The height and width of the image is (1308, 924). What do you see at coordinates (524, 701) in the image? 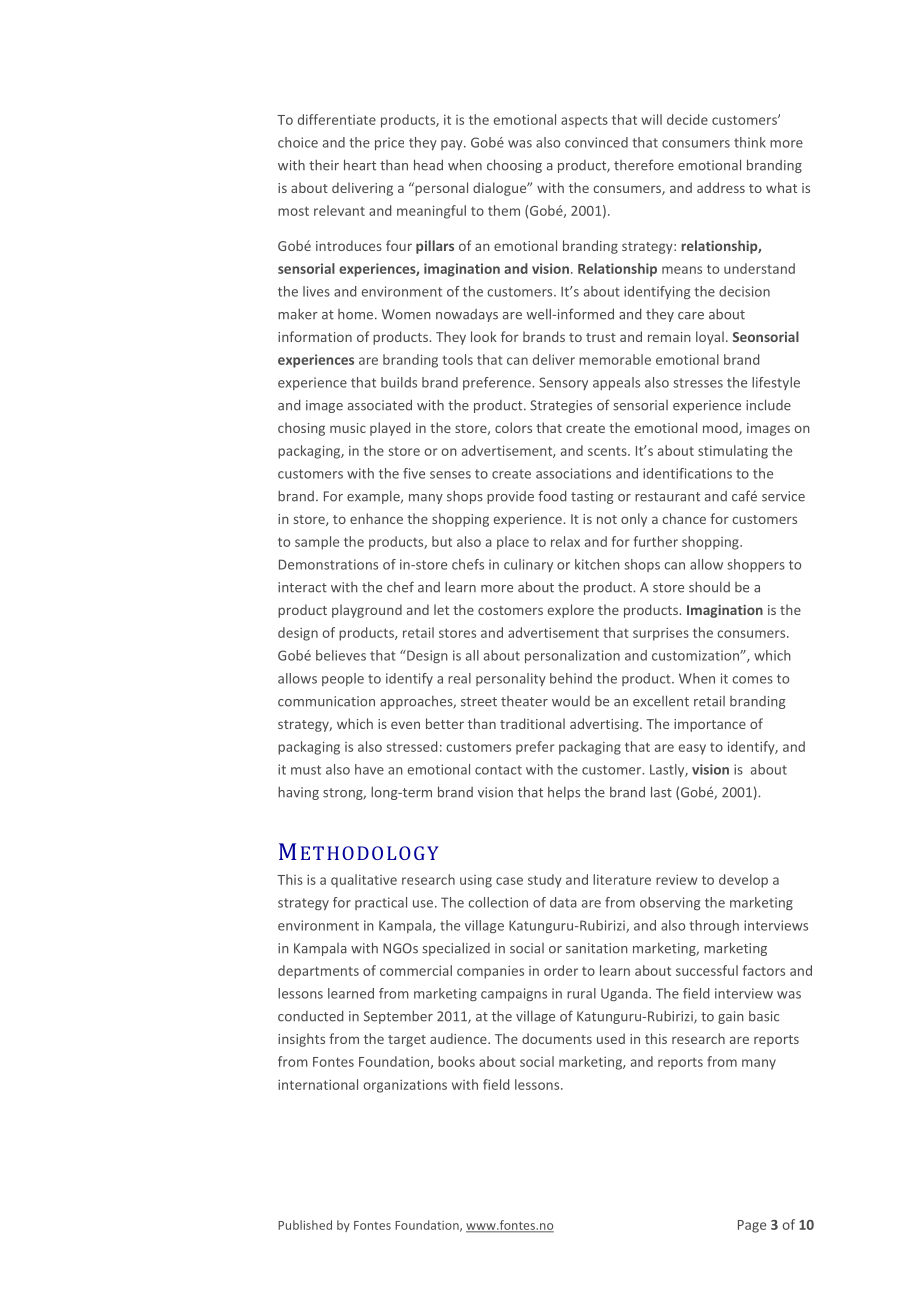
I see `theater` at bounding box center [524, 701].
